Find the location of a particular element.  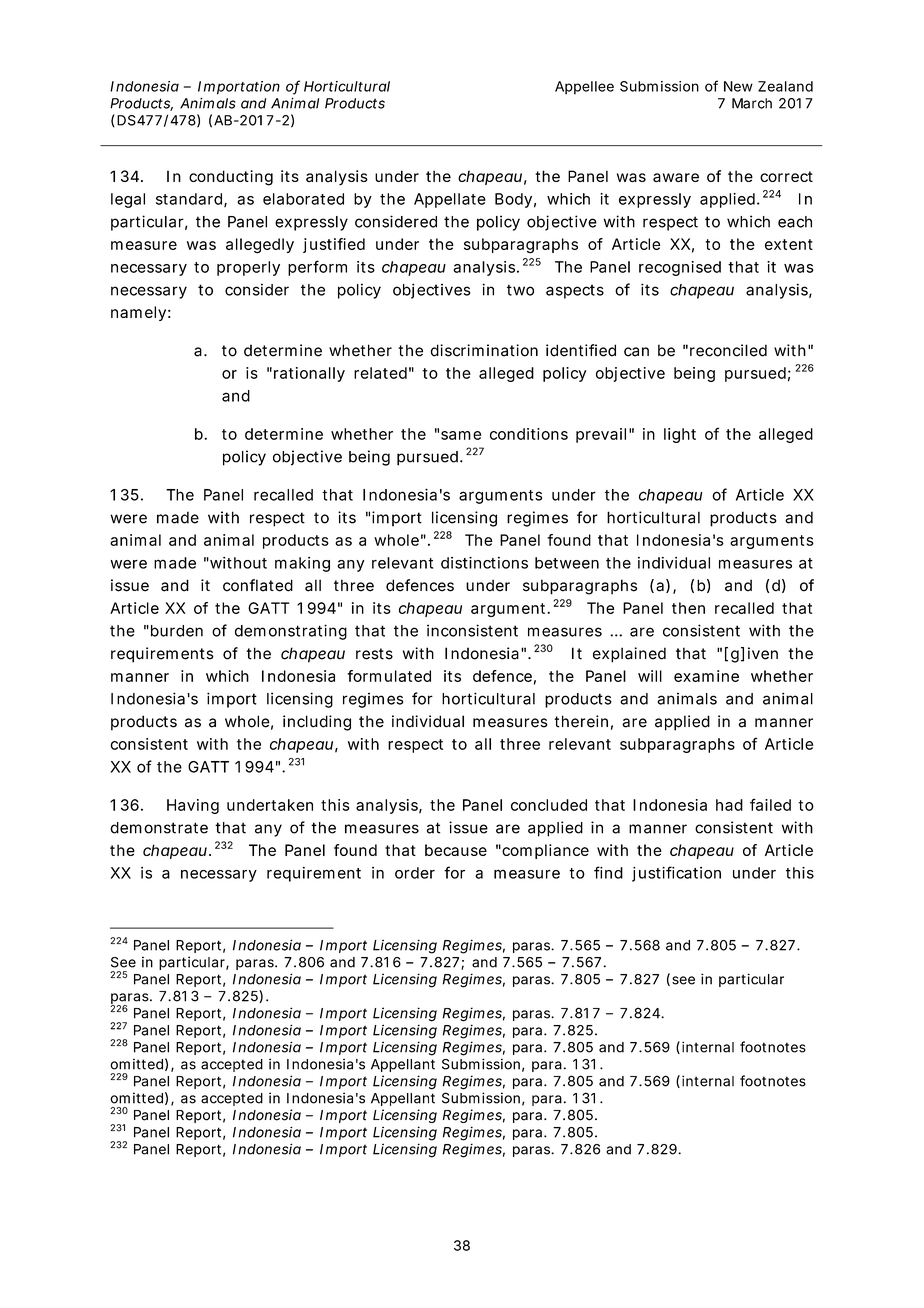

then is located at coordinates (688, 608).
